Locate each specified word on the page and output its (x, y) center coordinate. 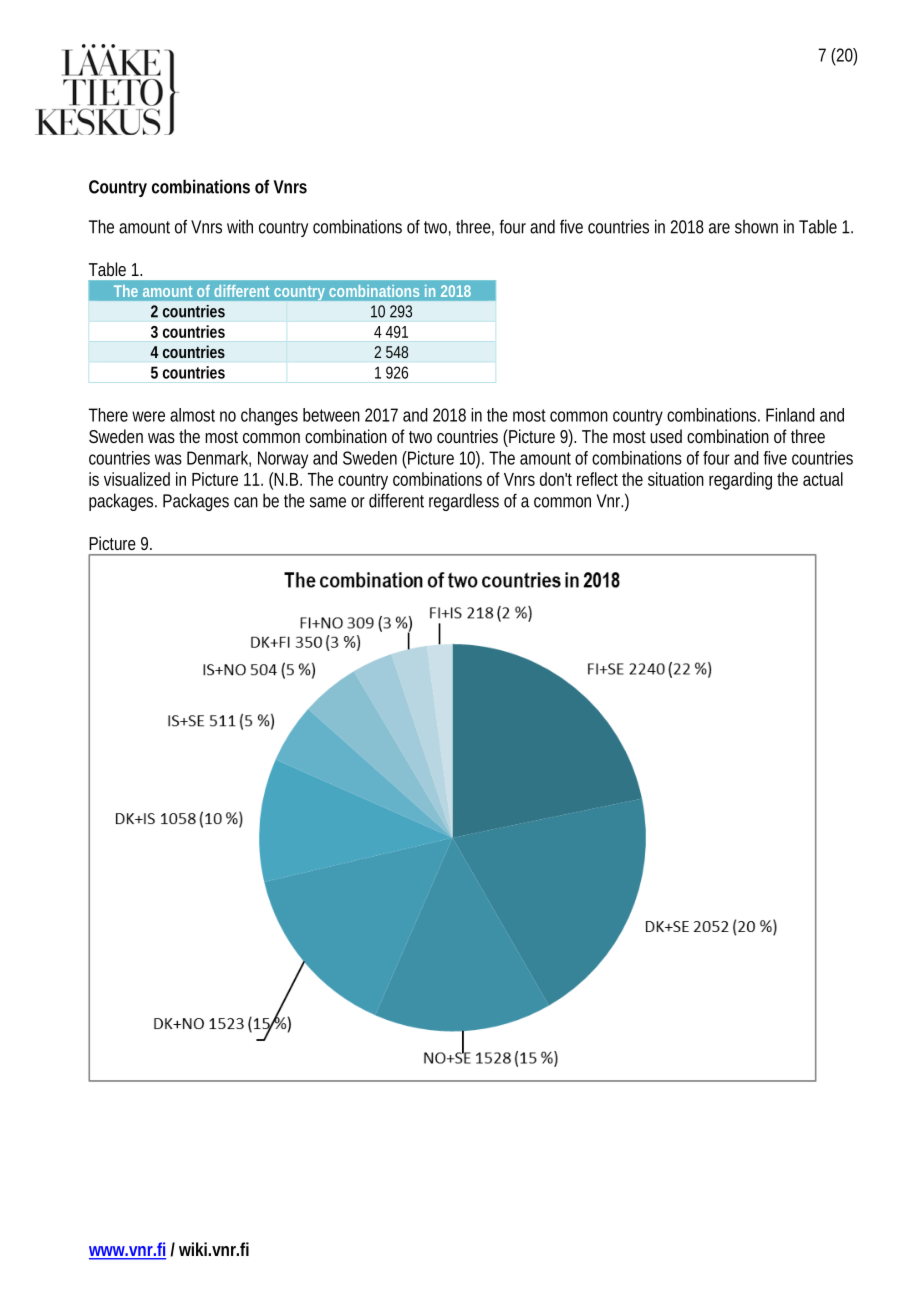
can (246, 502)
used (666, 436)
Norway (283, 460)
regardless (464, 502)
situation (676, 479)
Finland (790, 415)
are (719, 228)
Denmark (217, 458)
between (331, 415)
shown (756, 227)
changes (269, 417)
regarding (740, 481)
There (108, 415)
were (148, 416)
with (240, 226)
